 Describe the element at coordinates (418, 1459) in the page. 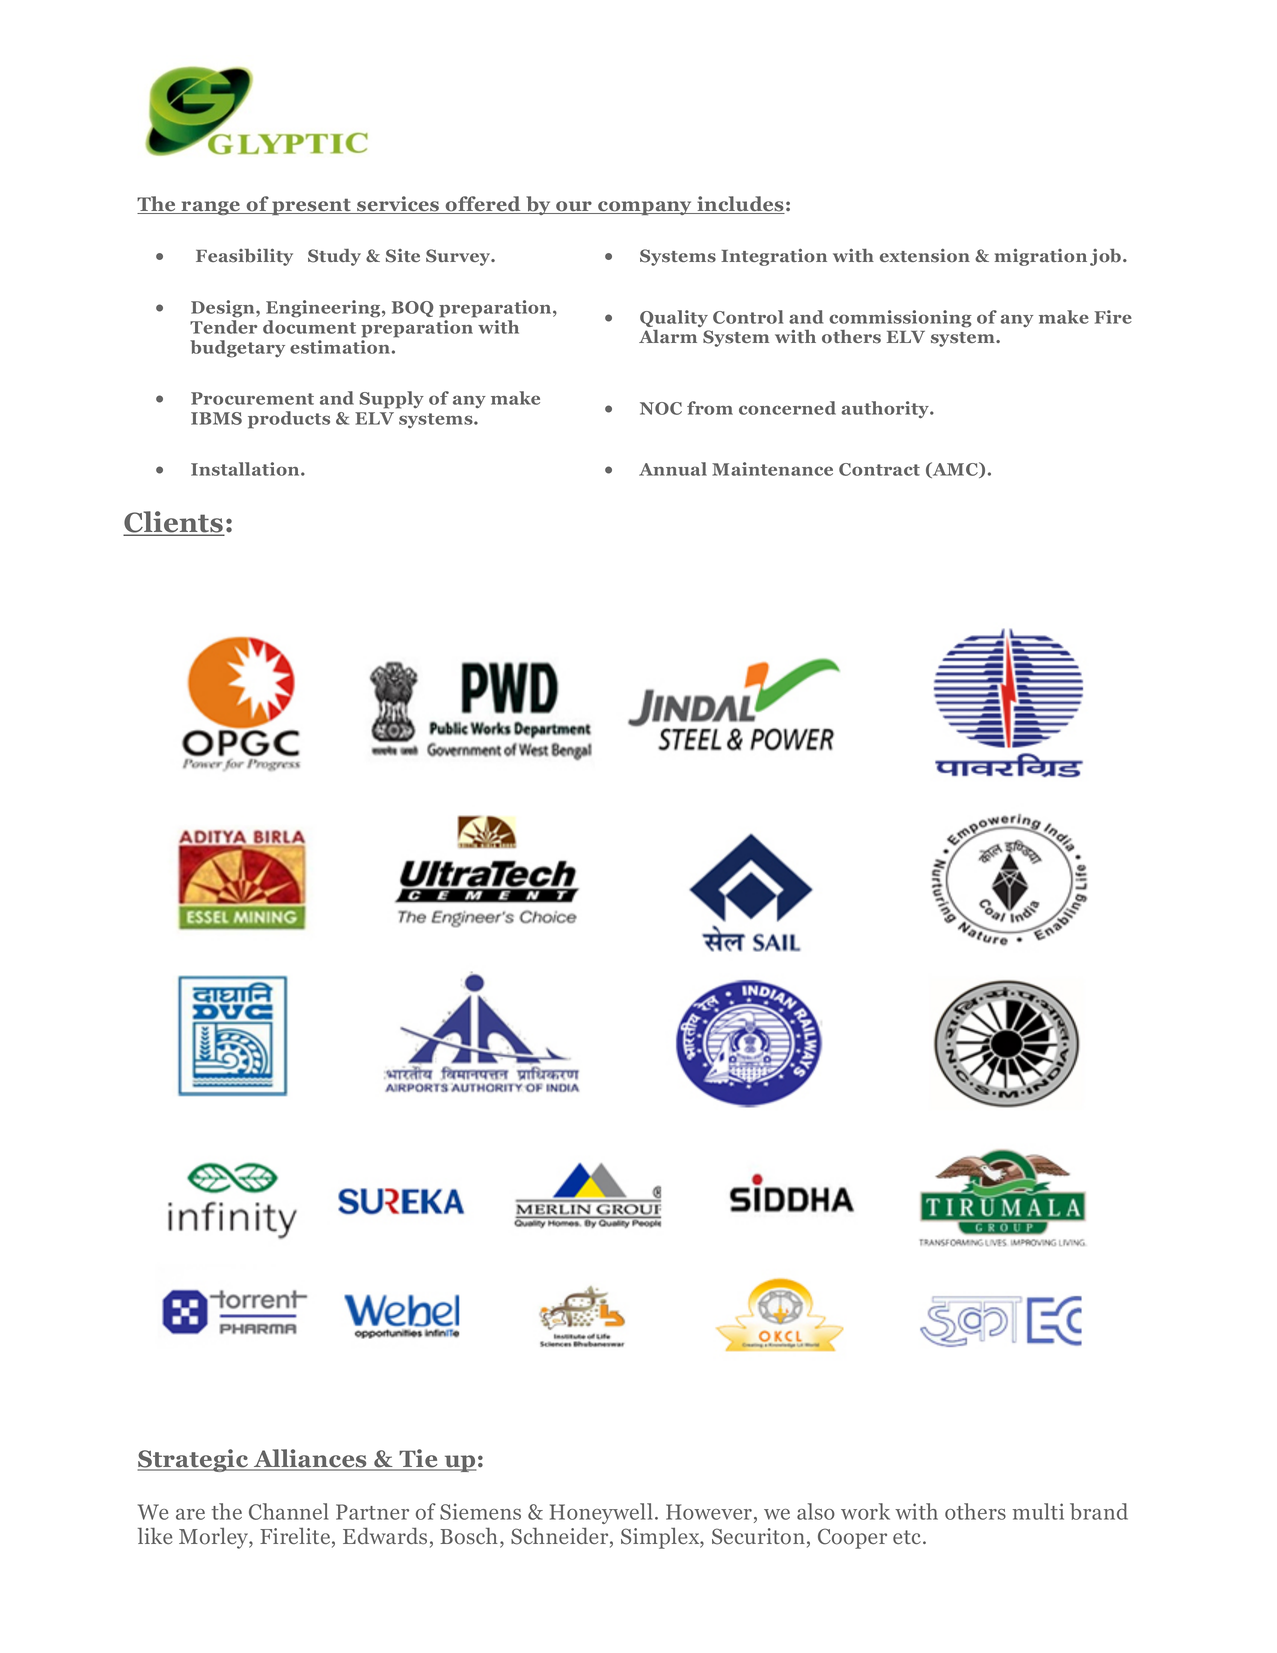

I see `Tie` at that location.
